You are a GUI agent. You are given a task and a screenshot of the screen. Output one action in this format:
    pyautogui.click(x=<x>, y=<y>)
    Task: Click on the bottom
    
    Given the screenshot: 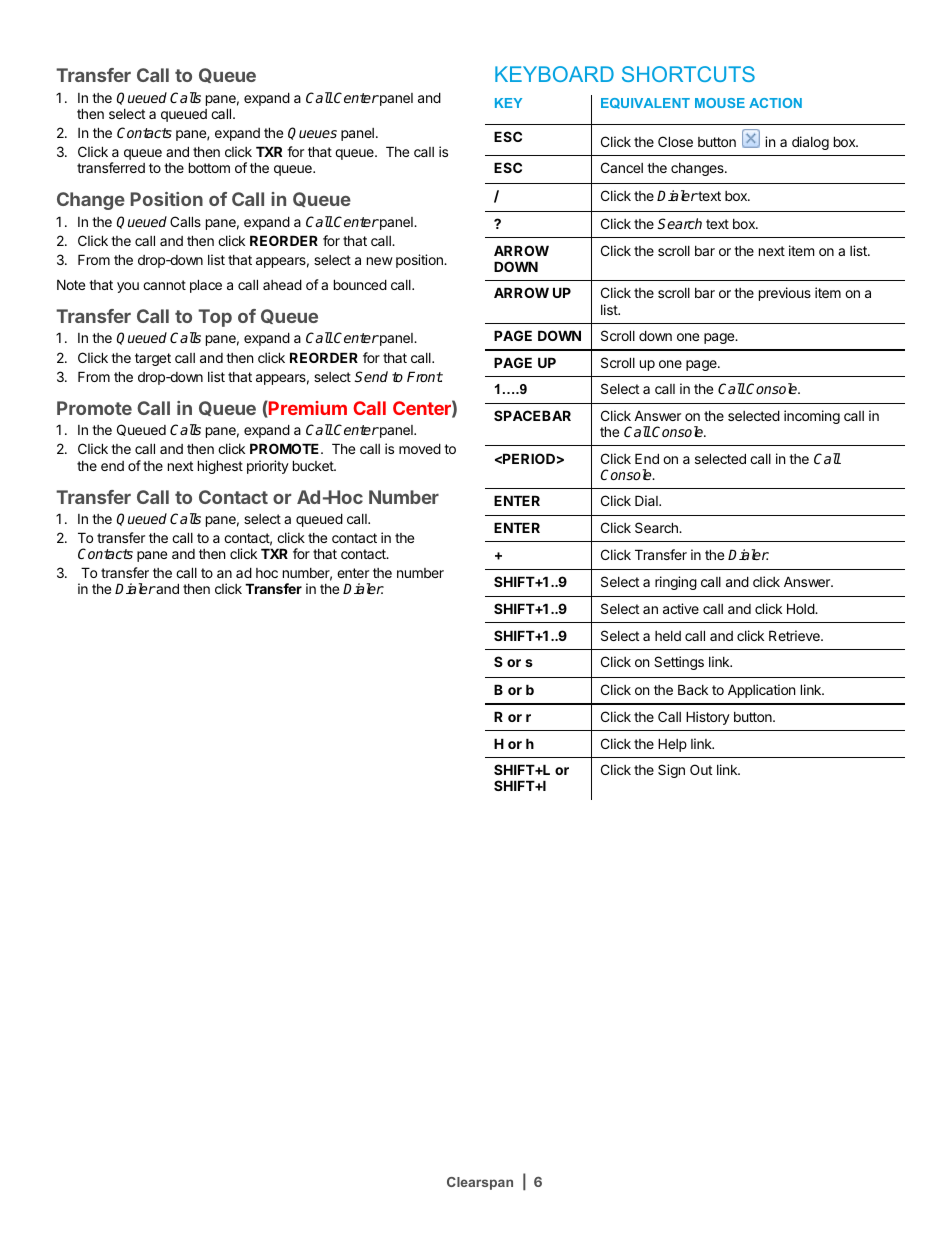 What is the action you would take?
    pyautogui.click(x=209, y=167)
